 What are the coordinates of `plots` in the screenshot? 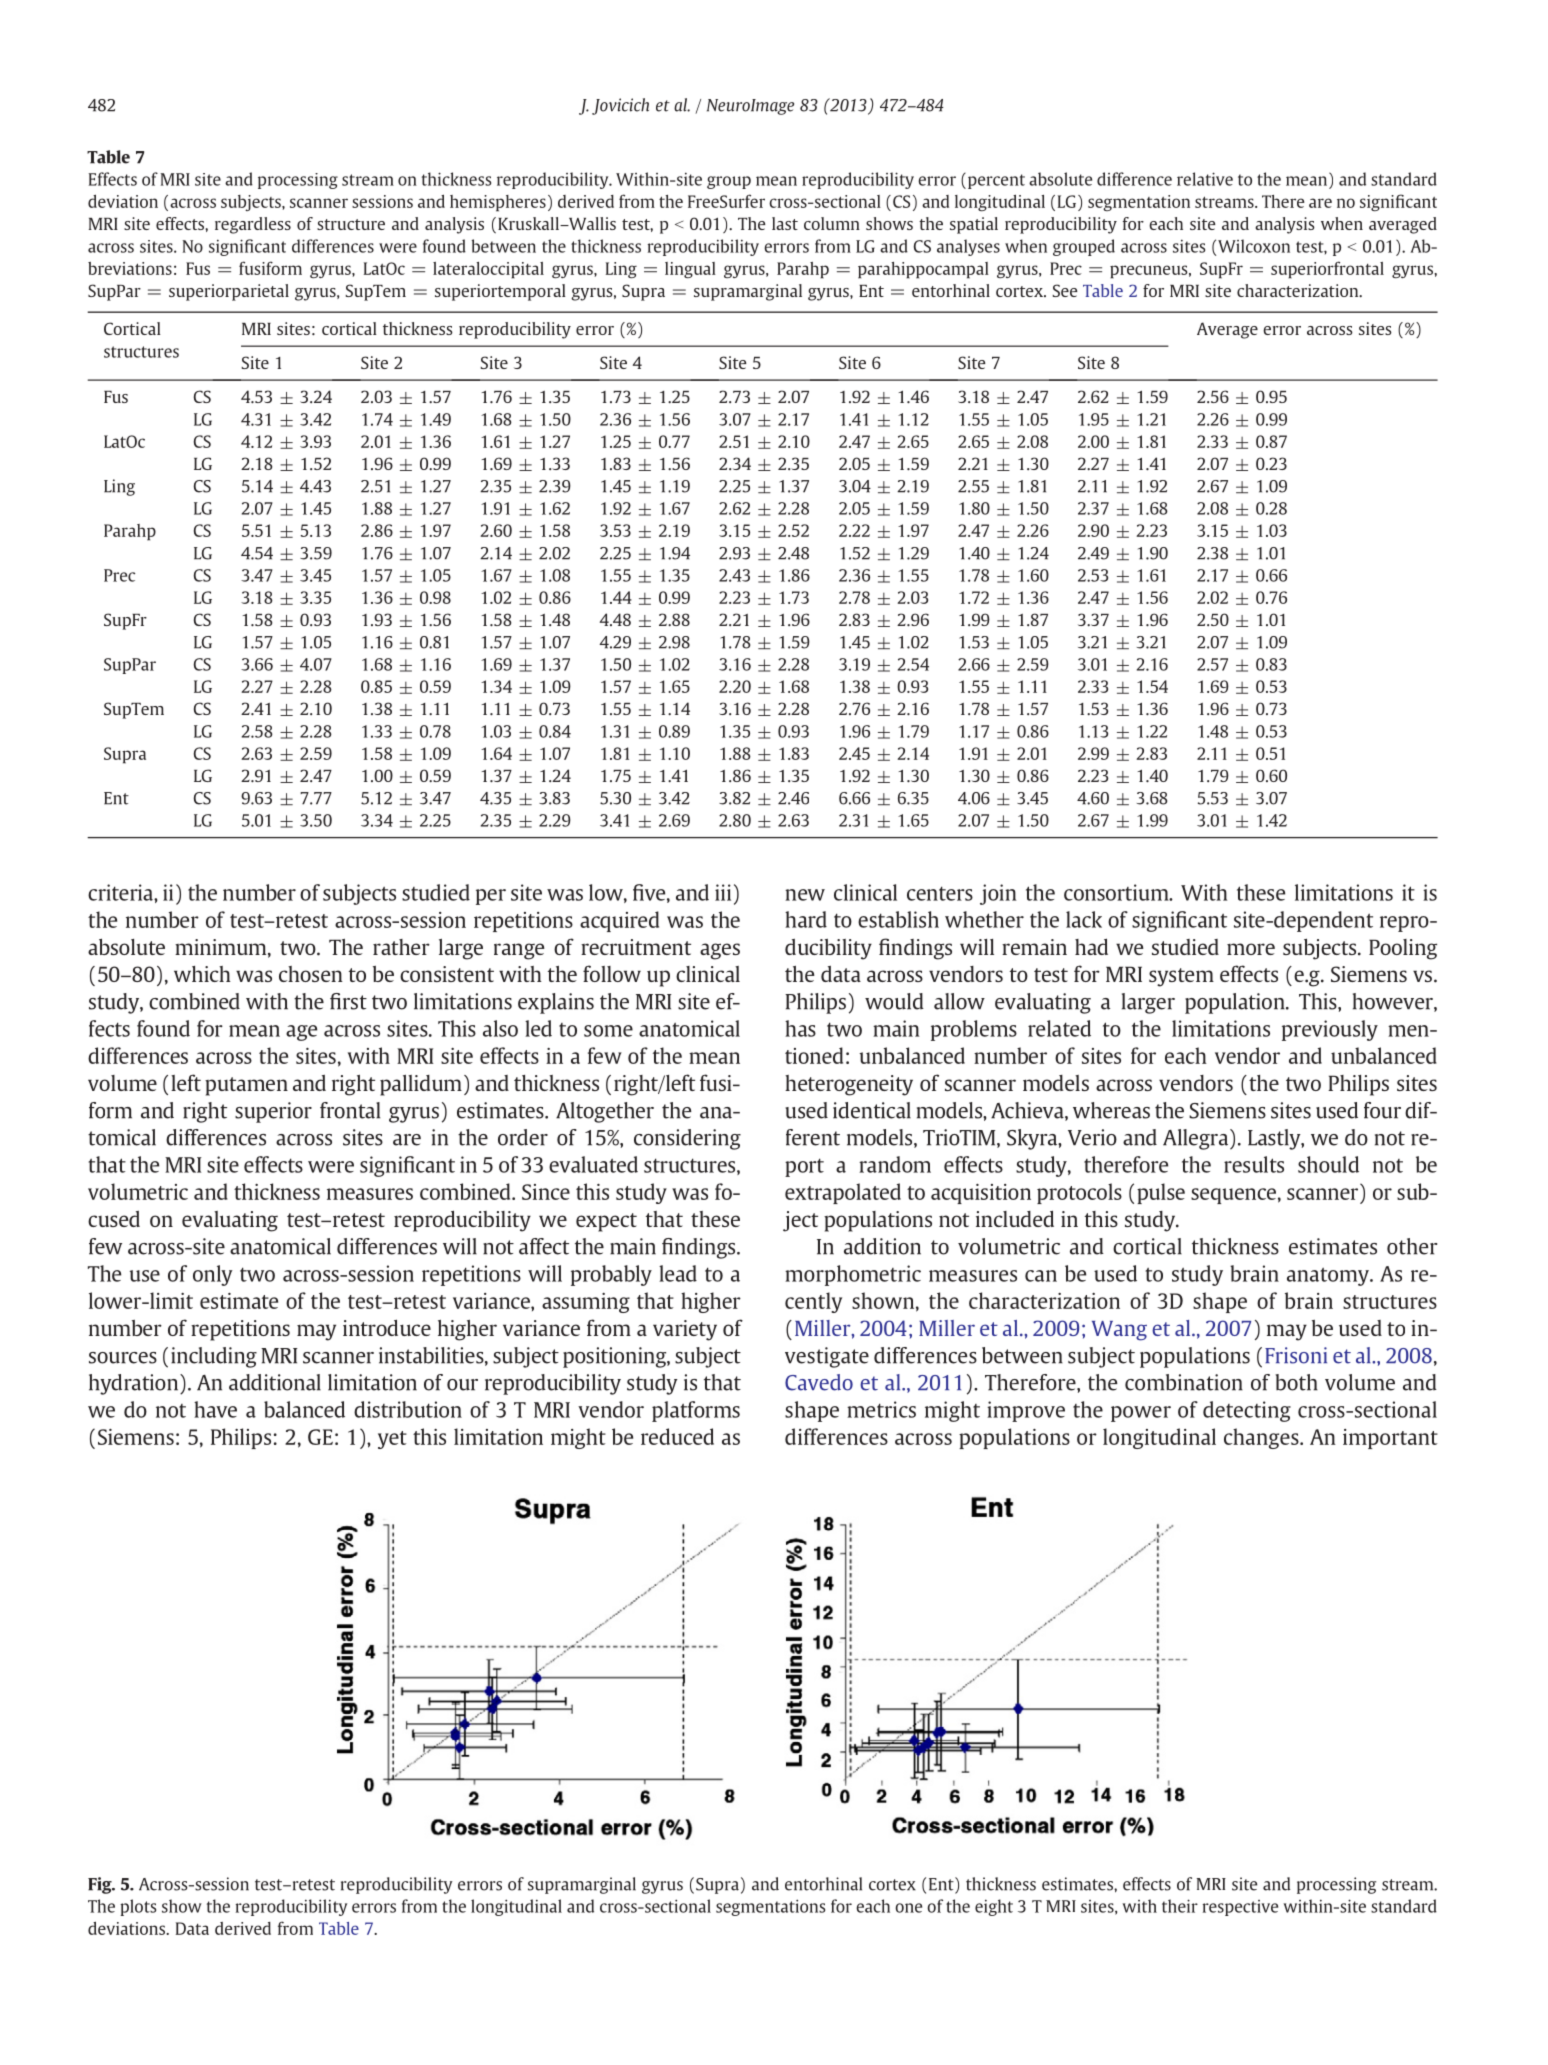 It's located at (138, 1907).
